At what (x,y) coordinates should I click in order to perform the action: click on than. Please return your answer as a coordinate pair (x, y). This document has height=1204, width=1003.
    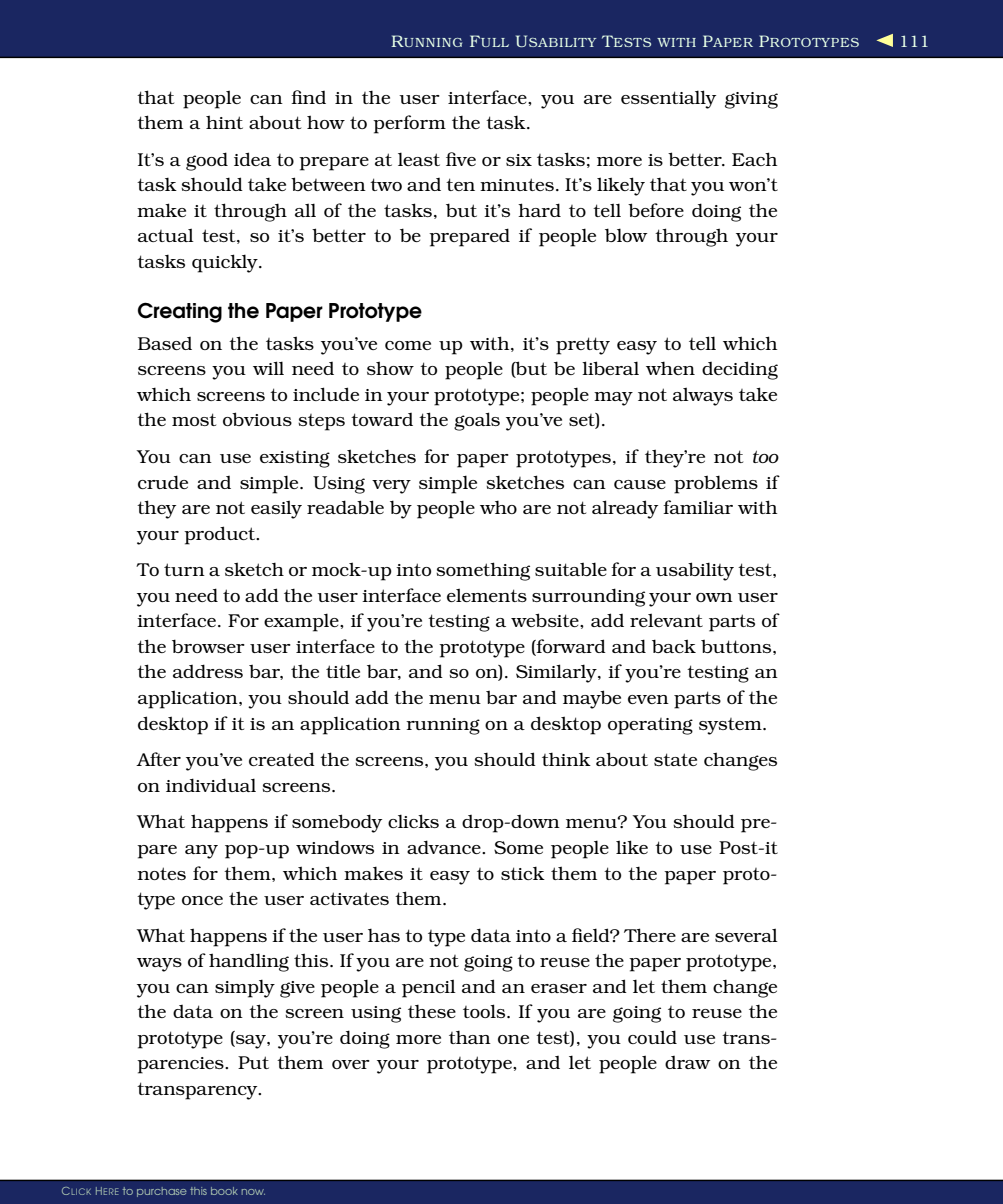
    Looking at the image, I should click on (470, 1037).
